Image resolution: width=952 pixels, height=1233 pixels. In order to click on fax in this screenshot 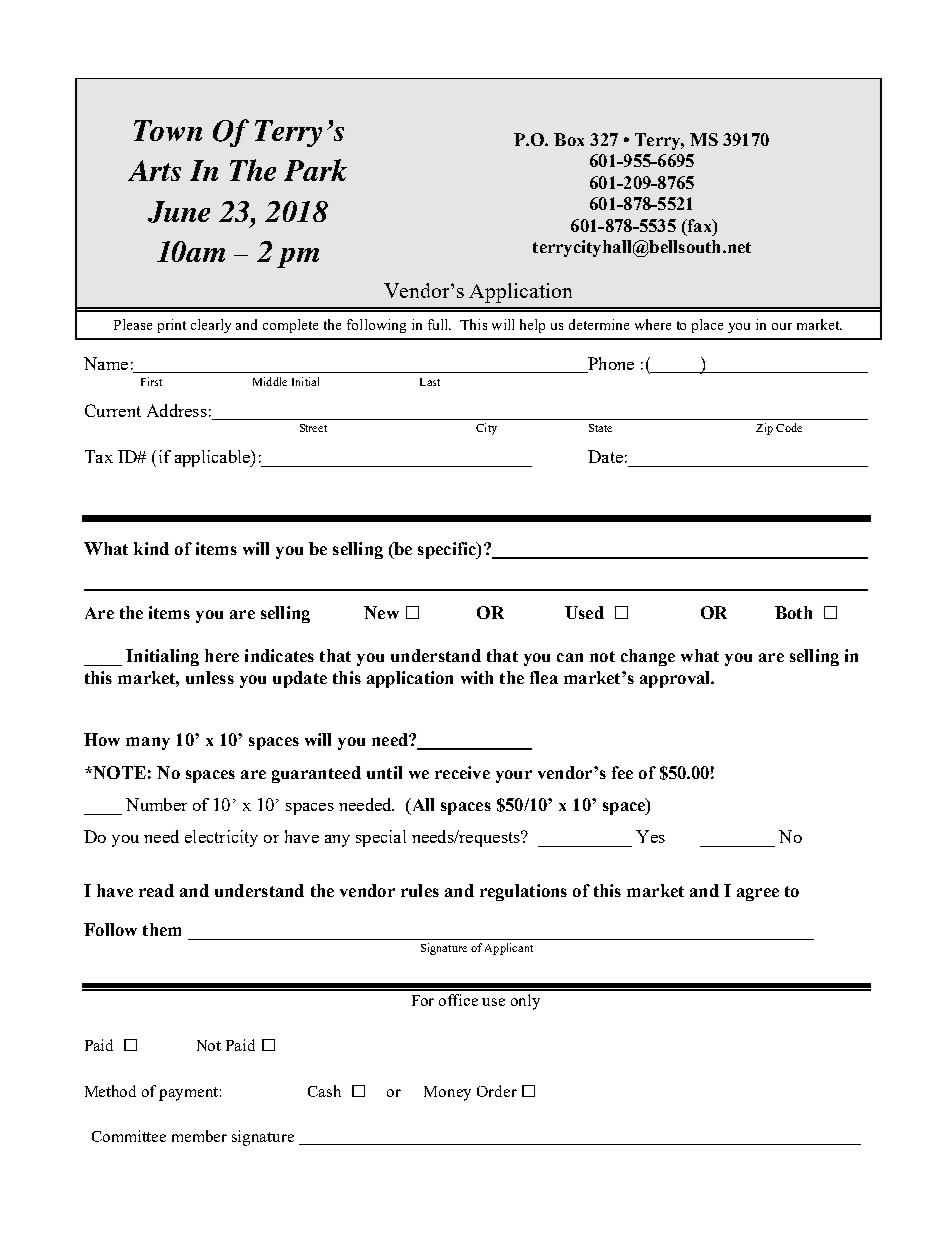, I will do `click(699, 225)`.
